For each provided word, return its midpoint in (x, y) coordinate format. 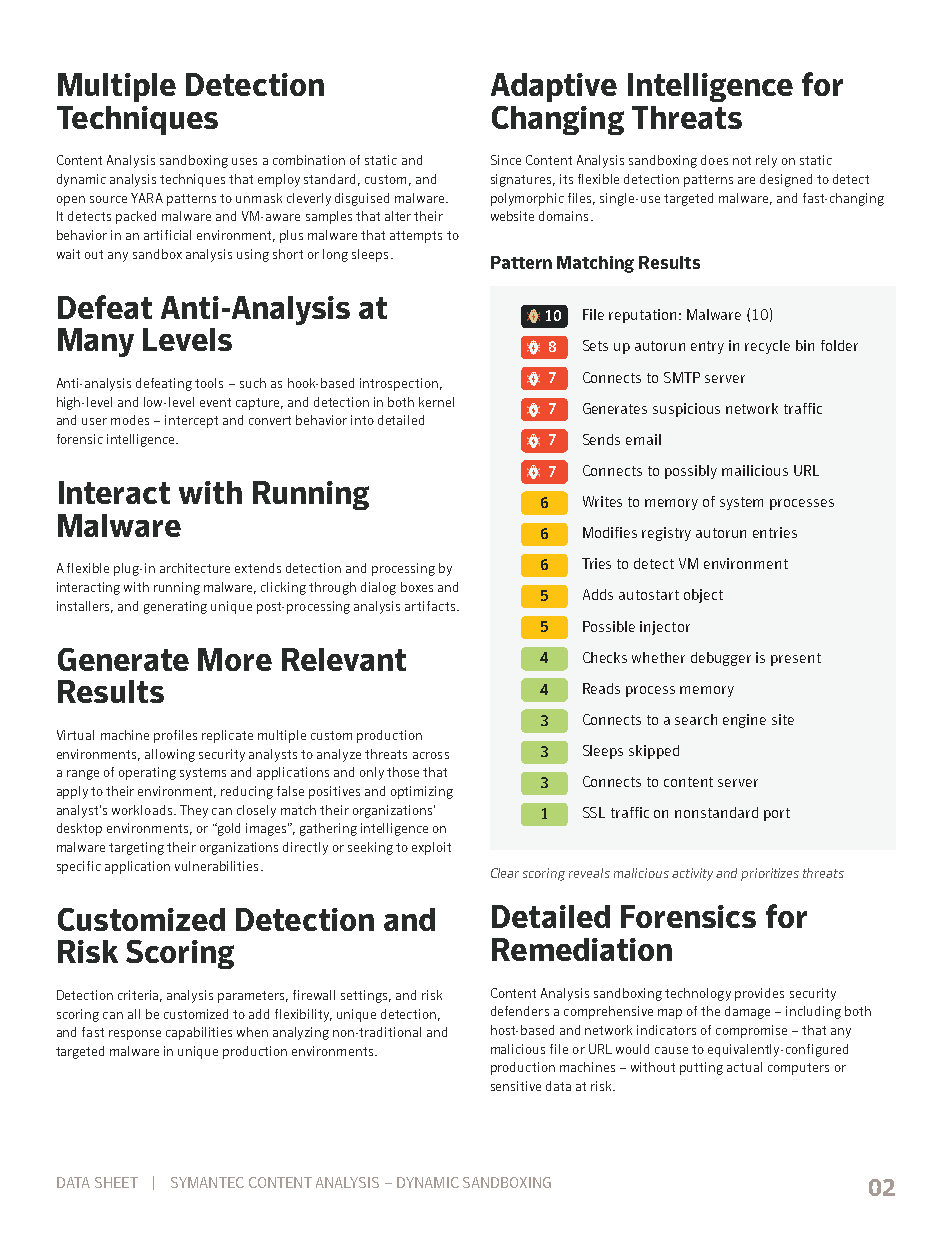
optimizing (422, 792)
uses (244, 161)
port (777, 814)
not (742, 160)
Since (506, 160)
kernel (436, 402)
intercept (191, 421)
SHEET (116, 1182)
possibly (691, 472)
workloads (143, 810)
